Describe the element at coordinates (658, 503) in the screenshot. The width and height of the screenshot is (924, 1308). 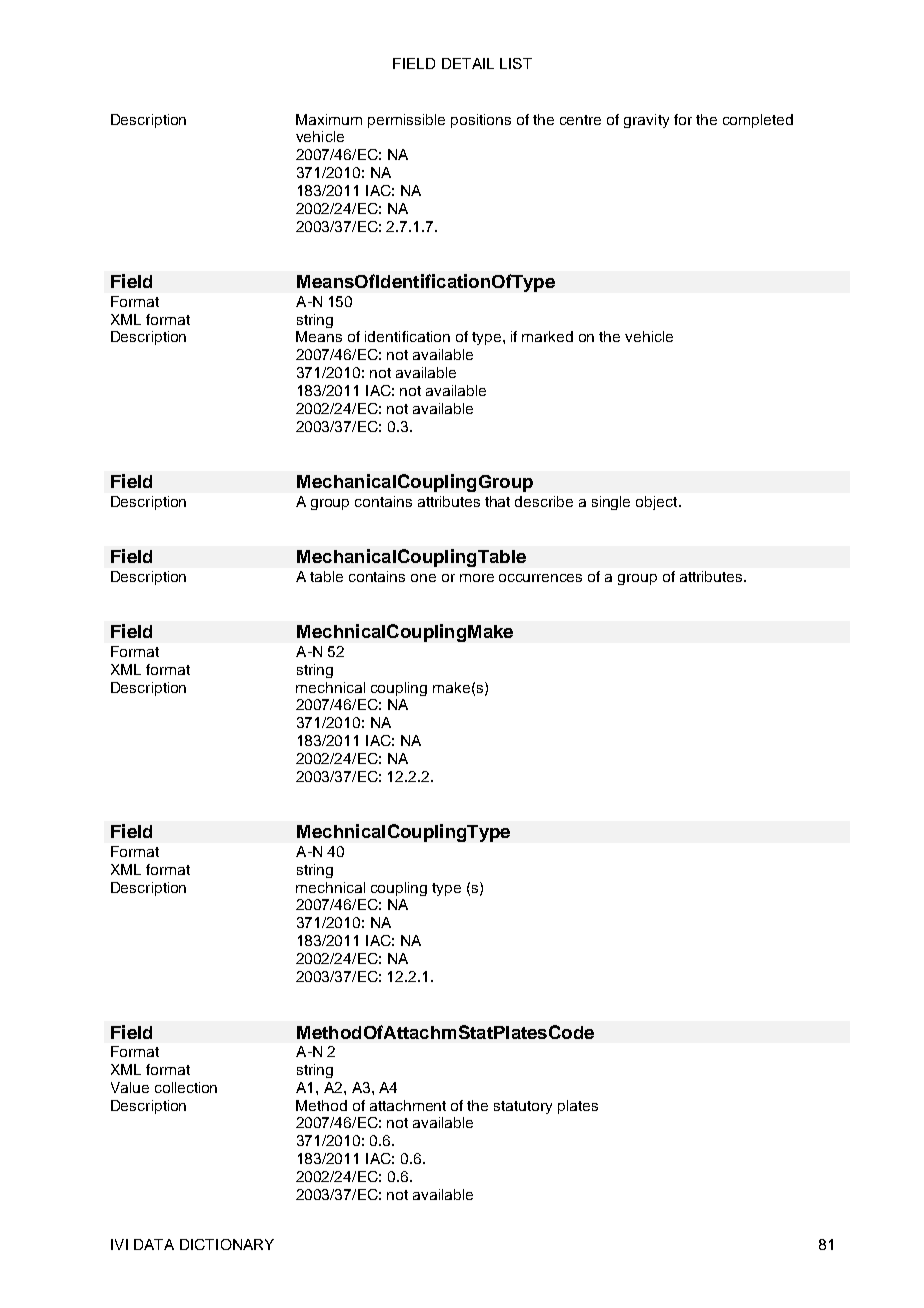
I see `object` at that location.
